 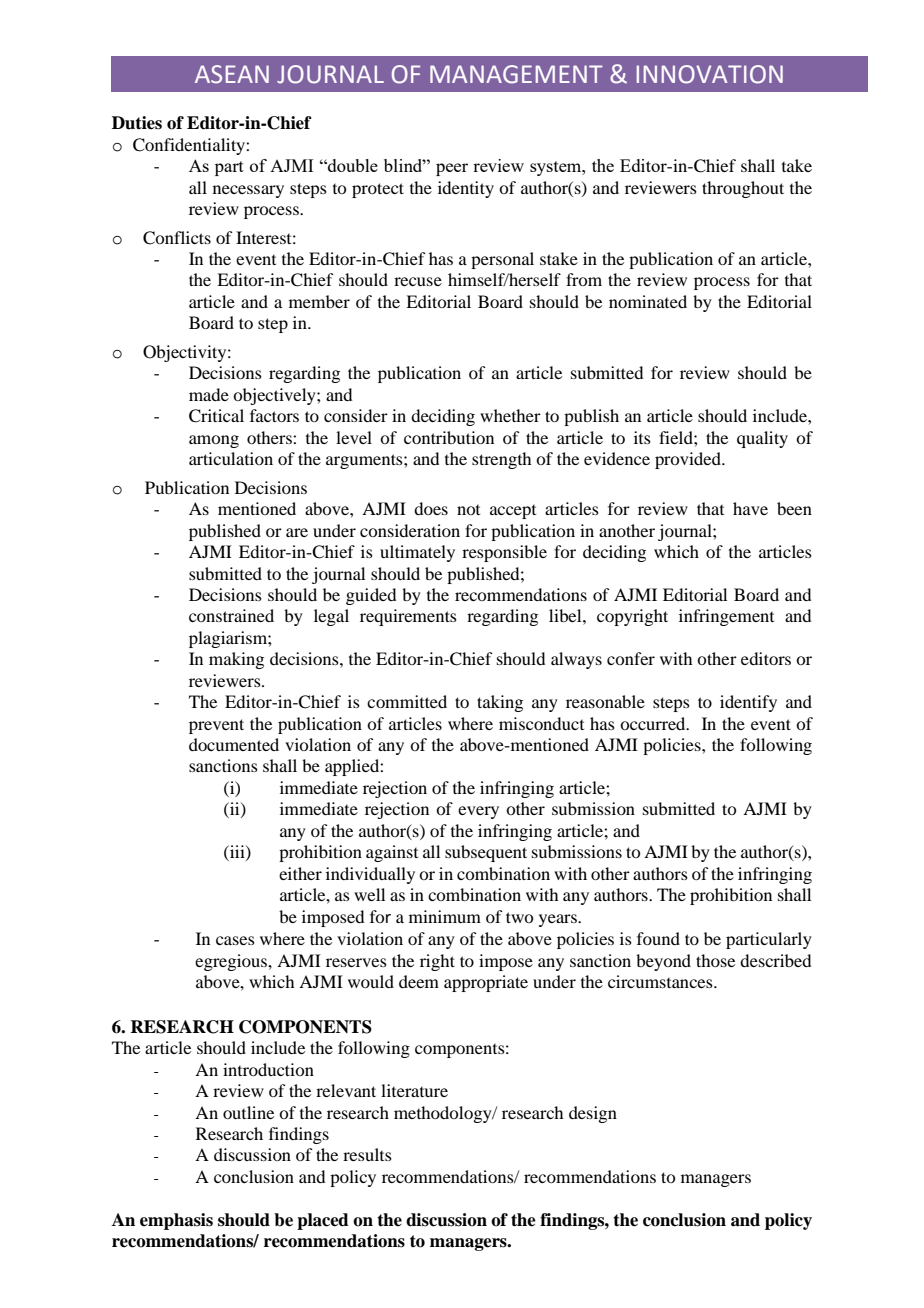 What do you see at coordinates (232, 74) in the screenshot?
I see `ASEAN` at bounding box center [232, 74].
